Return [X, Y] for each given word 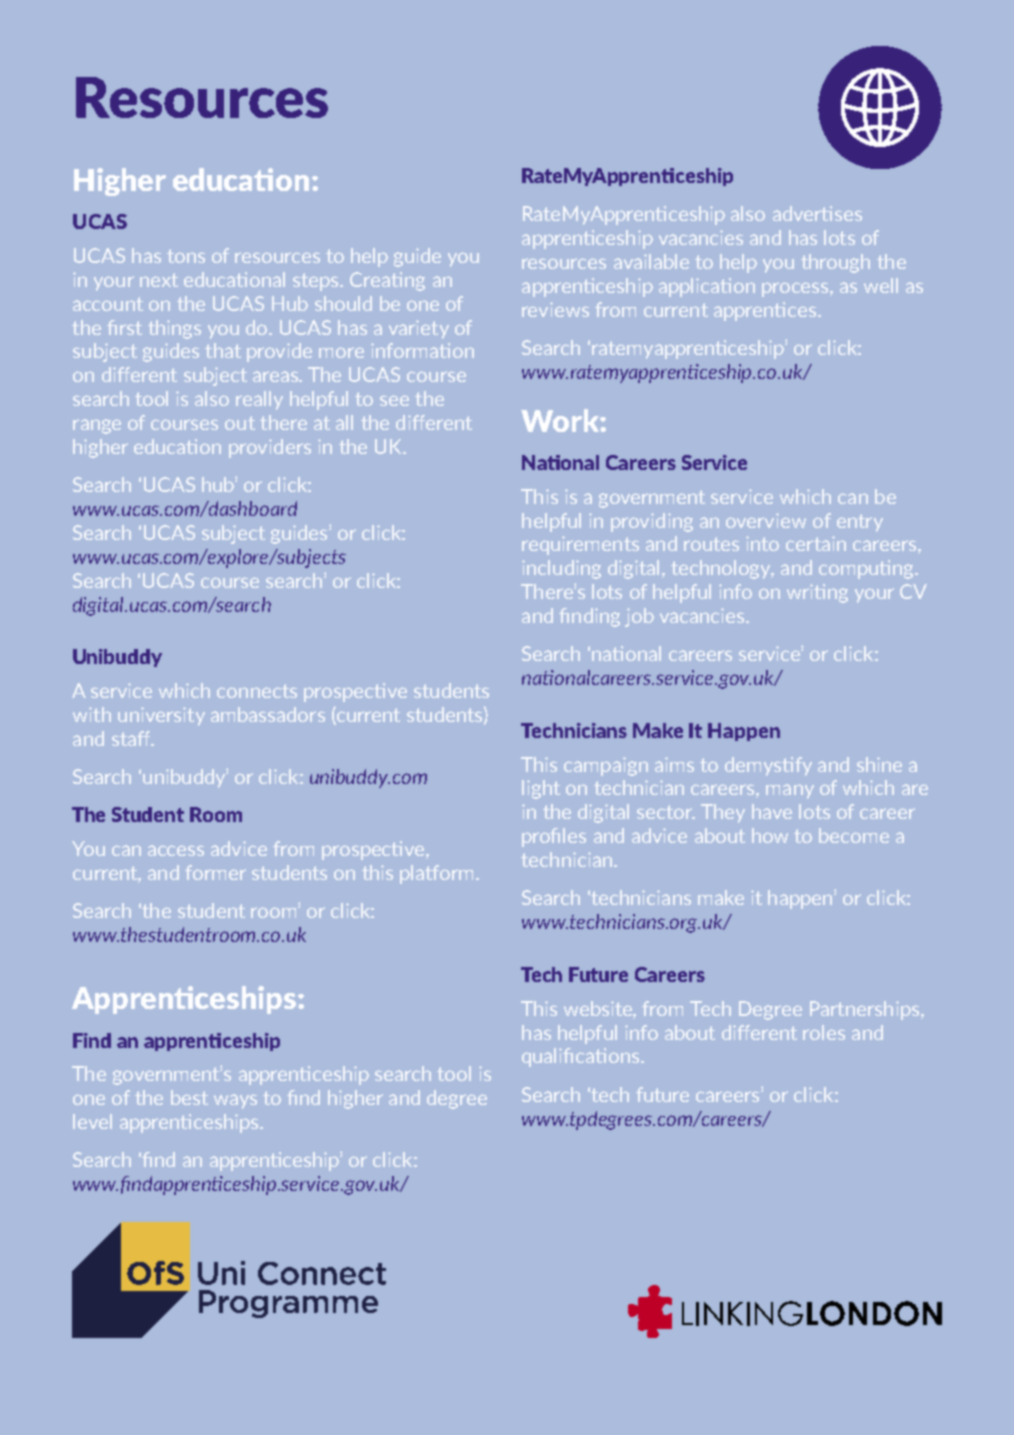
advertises [817, 213]
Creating [387, 281]
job [639, 617]
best [189, 1097]
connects [257, 691]
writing [817, 593]
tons [186, 256]
